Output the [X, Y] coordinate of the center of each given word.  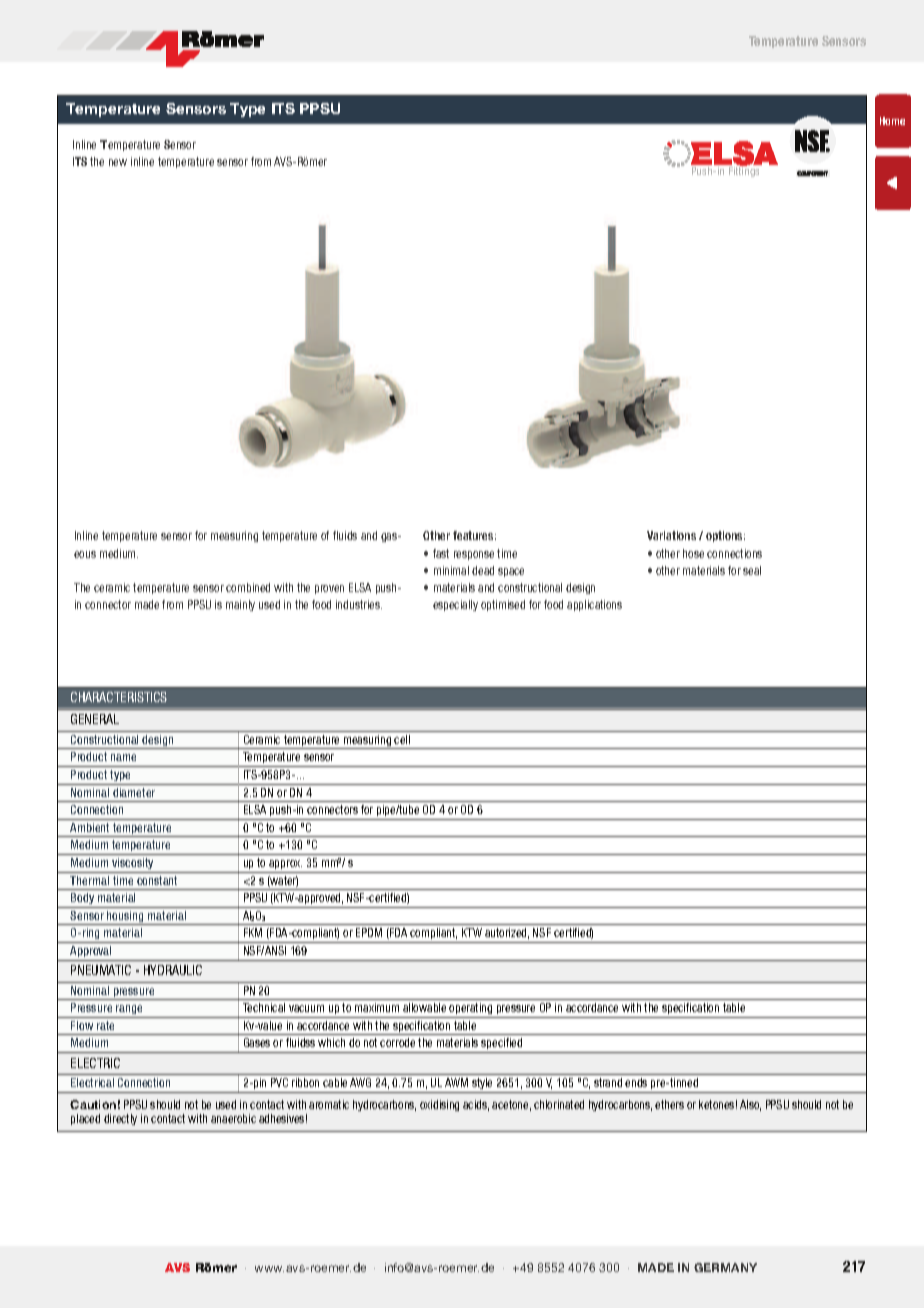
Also [750, 1105]
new [118, 162]
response [474, 555]
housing [126, 918]
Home [892, 121]
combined [248, 587]
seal [752, 570]
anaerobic [233, 1118]
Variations [671, 535]
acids [476, 1105]
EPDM [369, 932]
